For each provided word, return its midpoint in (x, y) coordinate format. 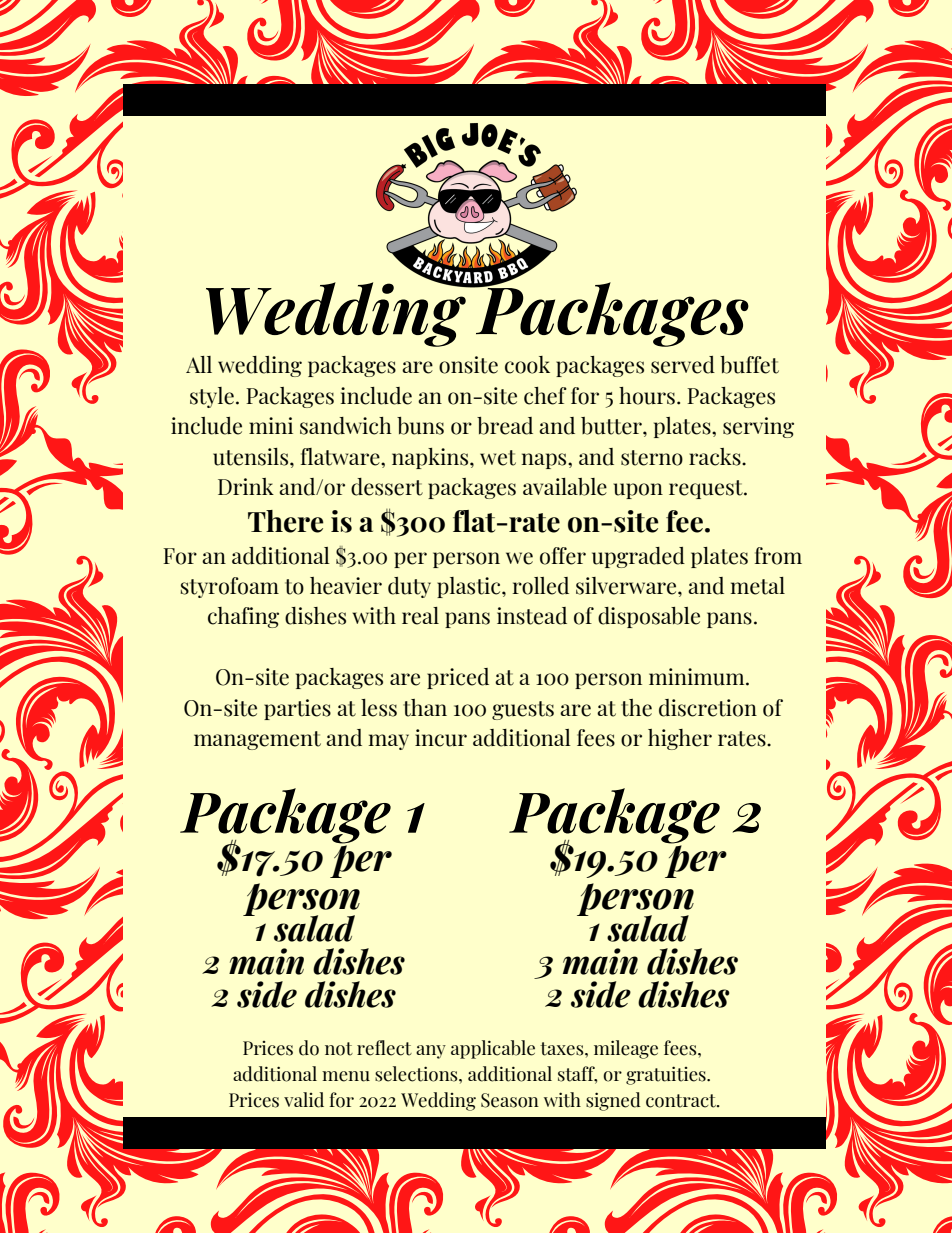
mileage (626, 1049)
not (339, 1049)
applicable (493, 1049)
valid (304, 1100)
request (707, 489)
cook (527, 365)
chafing (243, 617)
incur (441, 738)
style (212, 397)
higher (680, 739)
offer (563, 556)
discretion (708, 708)
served (683, 365)
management (257, 740)
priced (458, 678)
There (286, 521)
